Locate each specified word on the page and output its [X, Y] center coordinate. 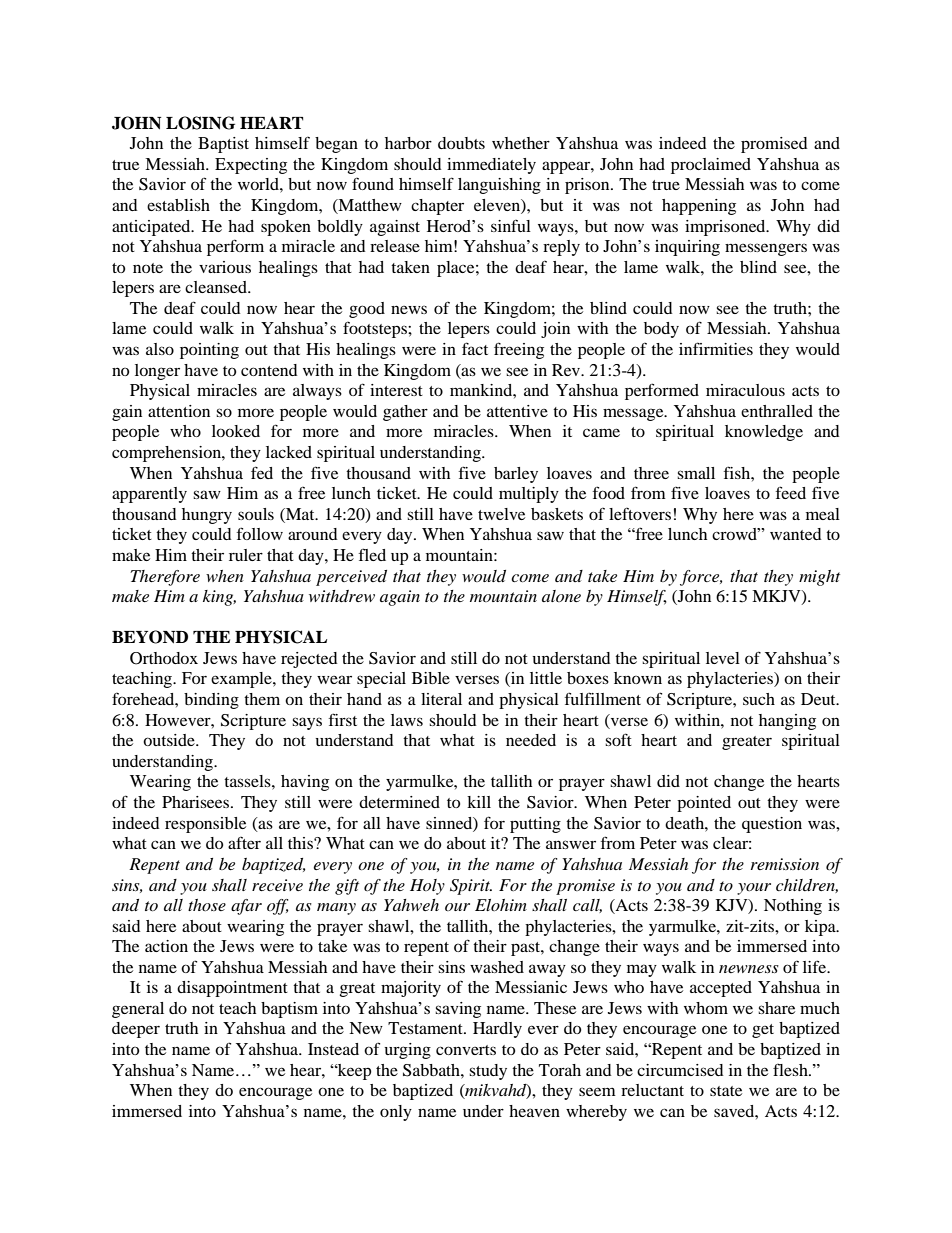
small [696, 473]
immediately [491, 166]
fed [262, 472]
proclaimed [711, 166]
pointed [704, 804]
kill [479, 802]
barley [516, 475]
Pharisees [197, 802]
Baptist [223, 145]
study [488, 1072]
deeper [136, 1030]
